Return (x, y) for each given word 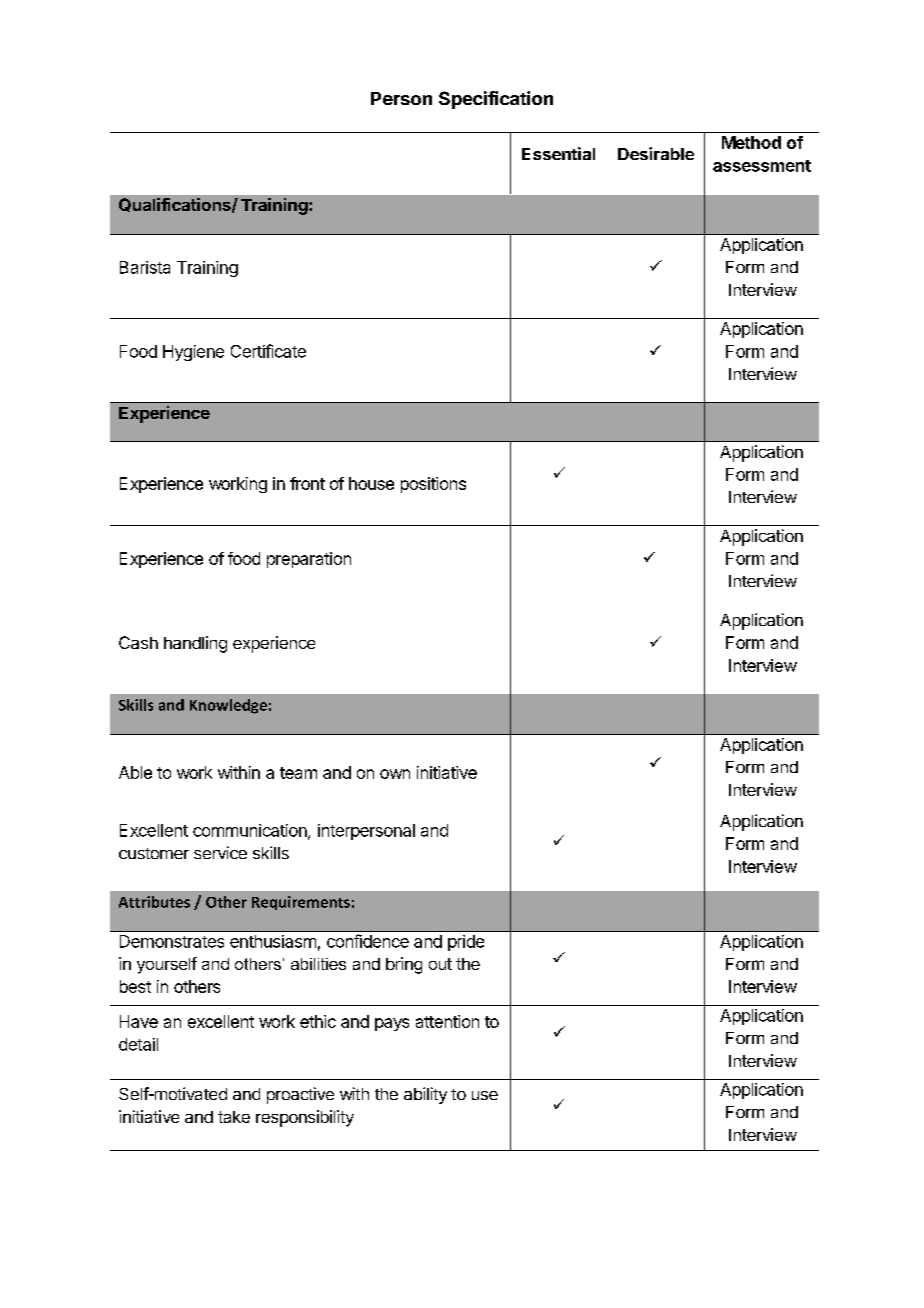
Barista (145, 267)
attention (447, 1021)
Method (751, 142)
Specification (496, 100)
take (234, 1117)
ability (425, 1095)
